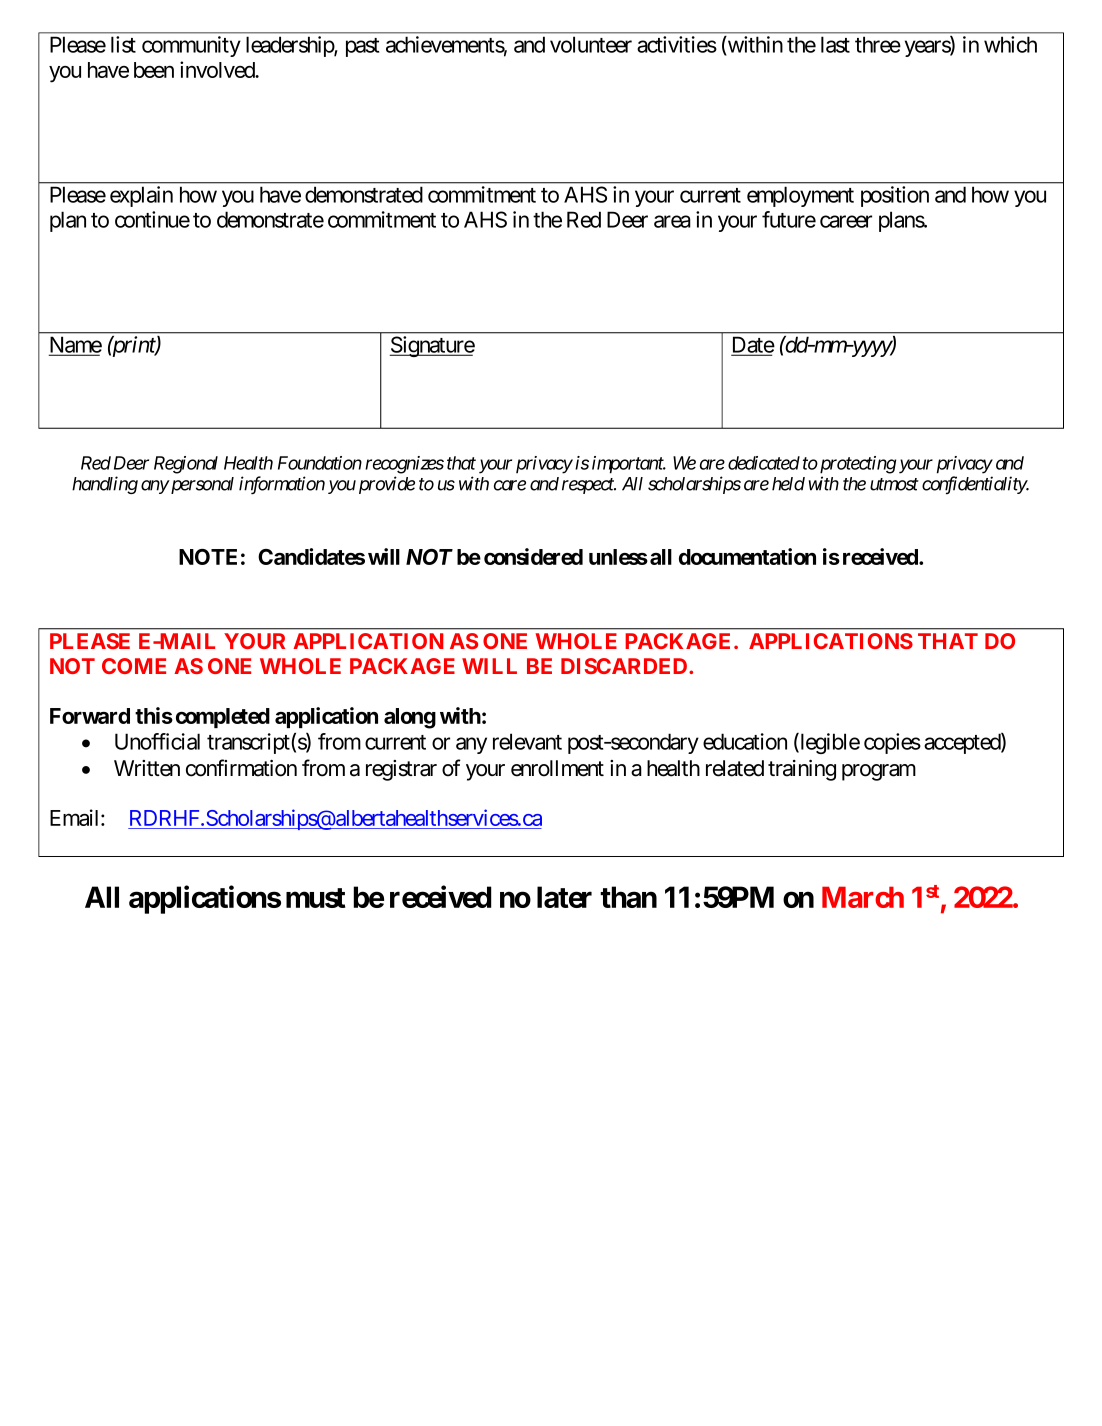 Image resolution: width=1102 pixels, height=1426 pixels. What do you see at coordinates (527, 741) in the document?
I see `relevant` at bounding box center [527, 741].
